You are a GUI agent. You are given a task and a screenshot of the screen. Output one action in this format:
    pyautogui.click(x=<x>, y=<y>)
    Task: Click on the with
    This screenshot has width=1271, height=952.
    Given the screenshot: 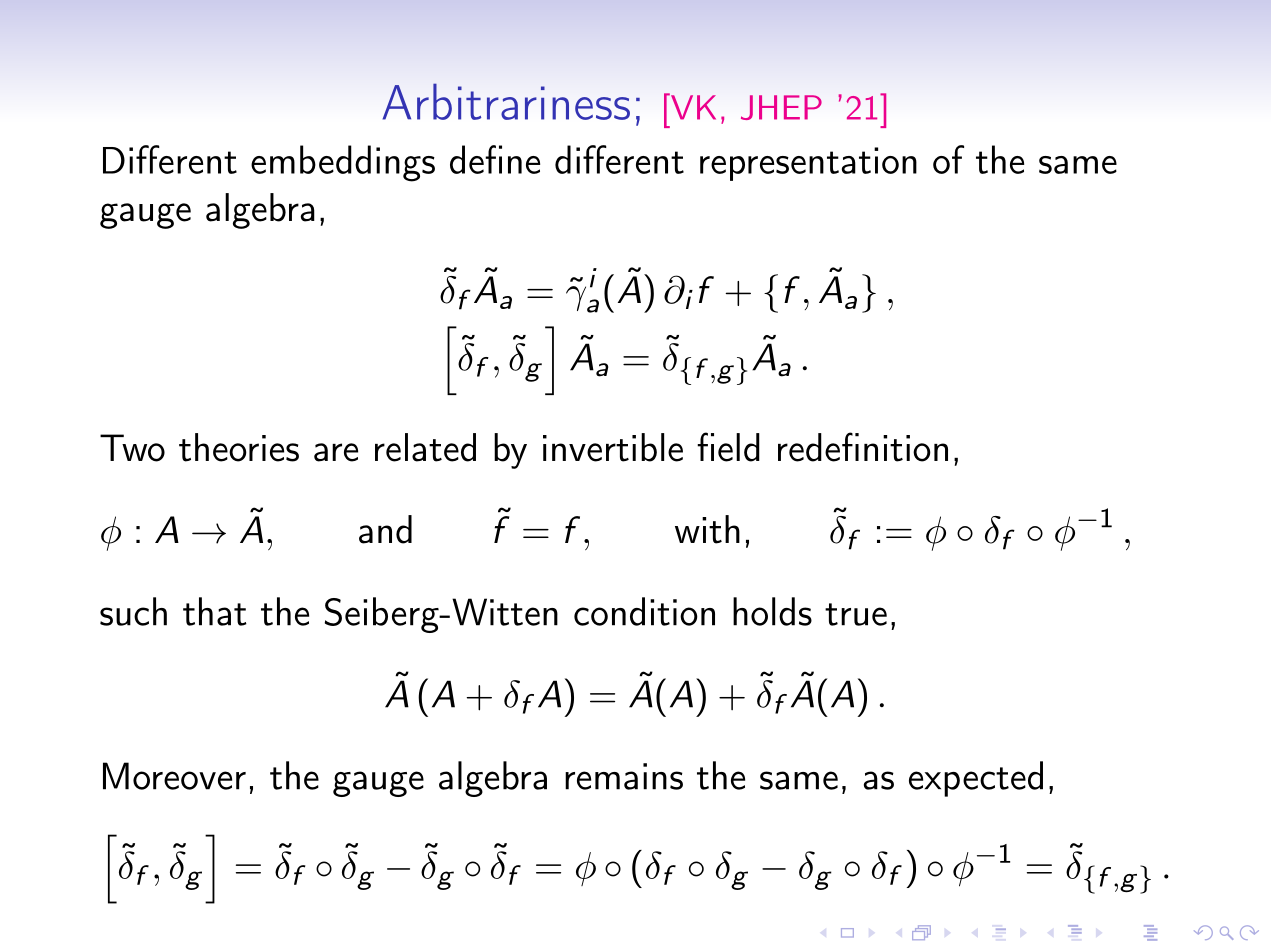 What is the action you would take?
    pyautogui.click(x=707, y=529)
